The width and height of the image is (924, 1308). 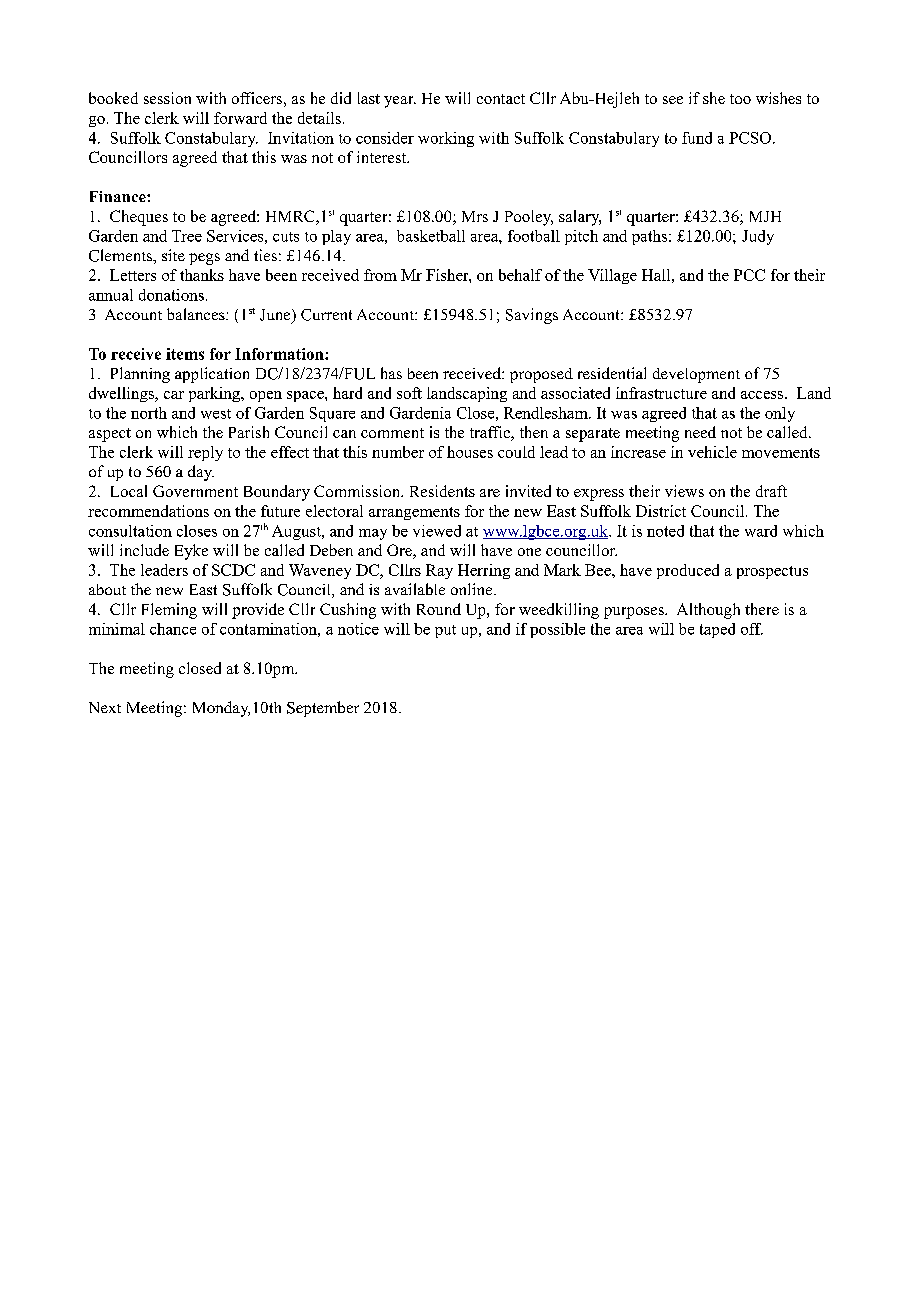 I want to click on working, so click(x=446, y=139).
